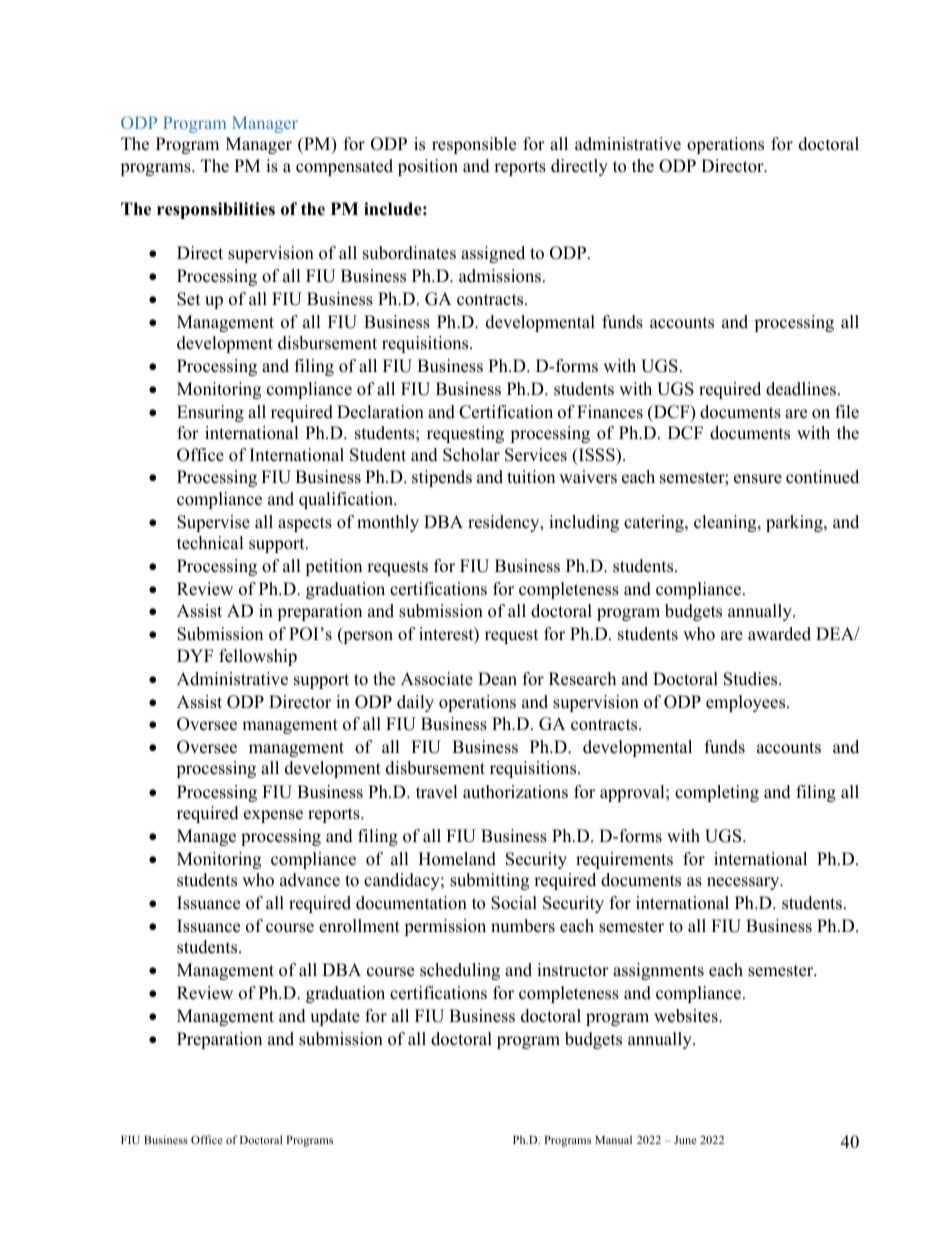 The height and width of the document is (1233, 952). I want to click on responsible, so click(474, 145).
